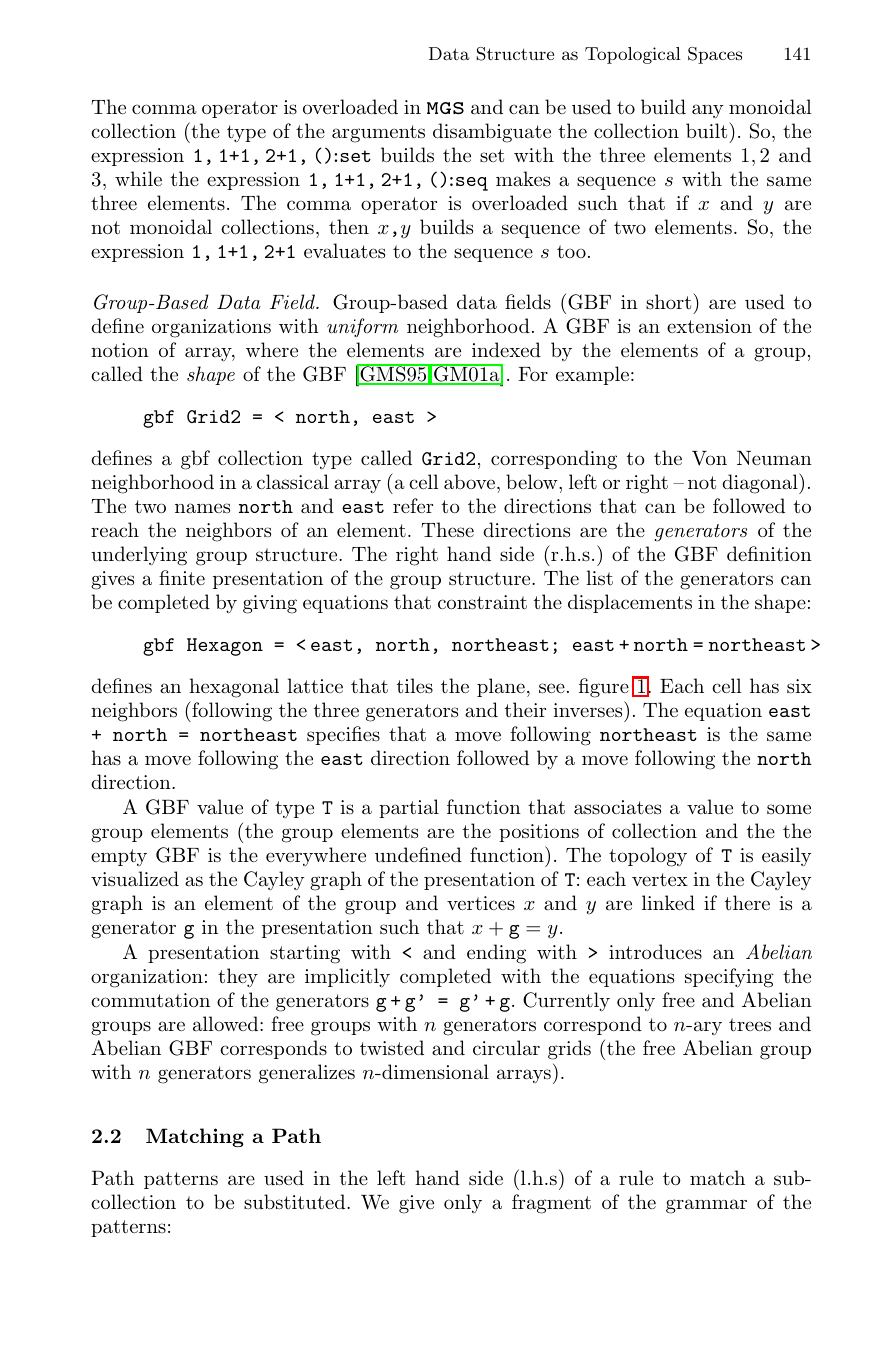 This screenshot has height=1355, width=896. I want to click on partial, so click(409, 808).
